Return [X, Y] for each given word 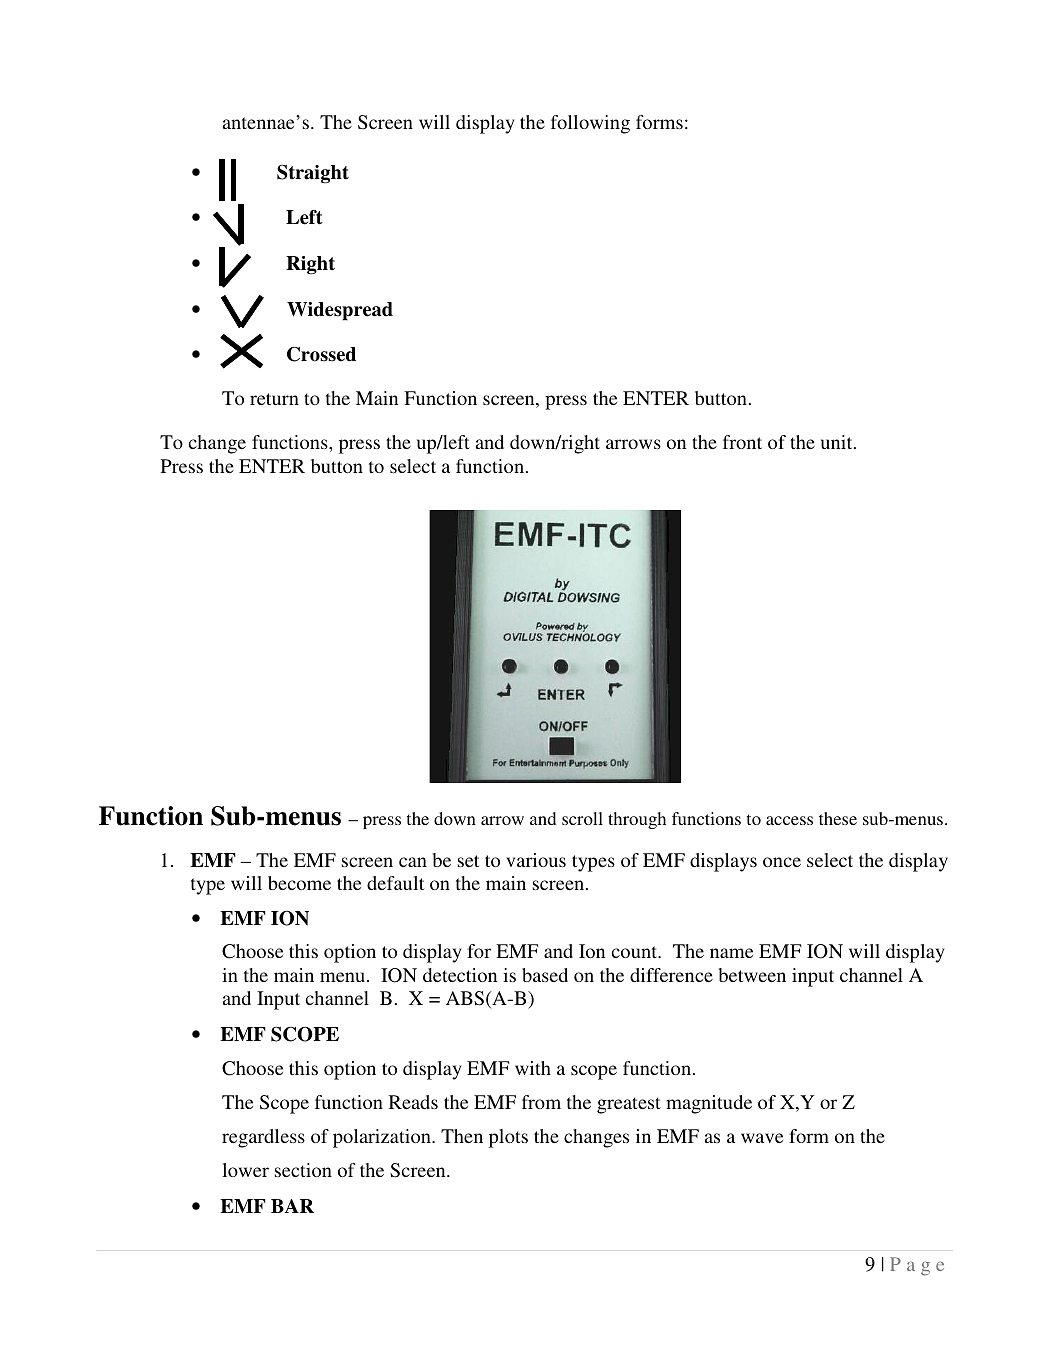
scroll [582, 818]
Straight [313, 174]
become [299, 883]
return [274, 399]
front [742, 442]
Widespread [340, 311]
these [838, 818]
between [752, 975]
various [536, 860]
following [590, 124]
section [303, 1170]
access [789, 820]
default [395, 883]
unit [838, 442]
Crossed [321, 354]
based [545, 975]
